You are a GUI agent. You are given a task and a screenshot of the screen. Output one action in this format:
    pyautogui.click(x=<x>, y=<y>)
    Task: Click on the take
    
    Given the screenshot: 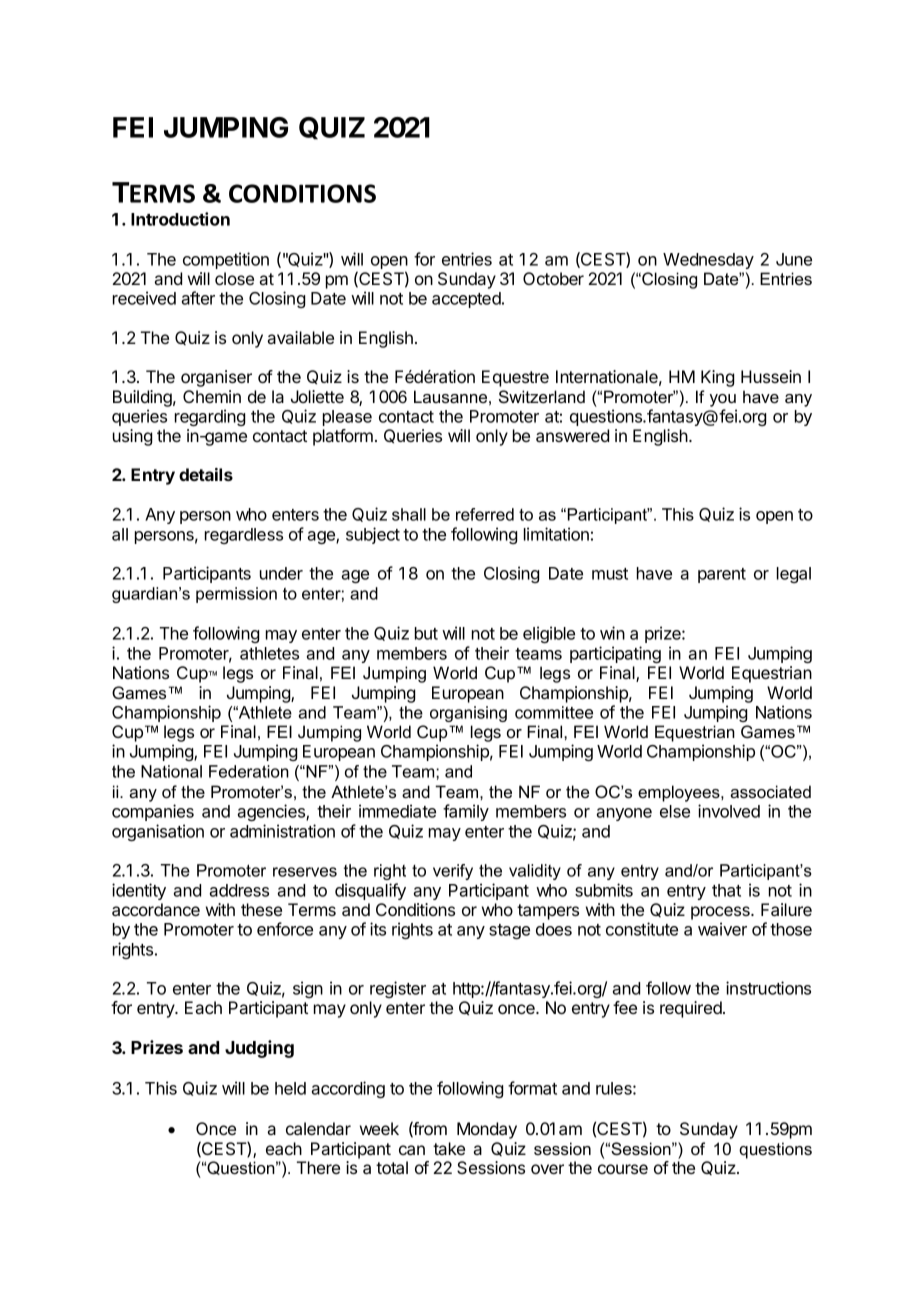 What is the action you would take?
    pyautogui.click(x=449, y=1148)
